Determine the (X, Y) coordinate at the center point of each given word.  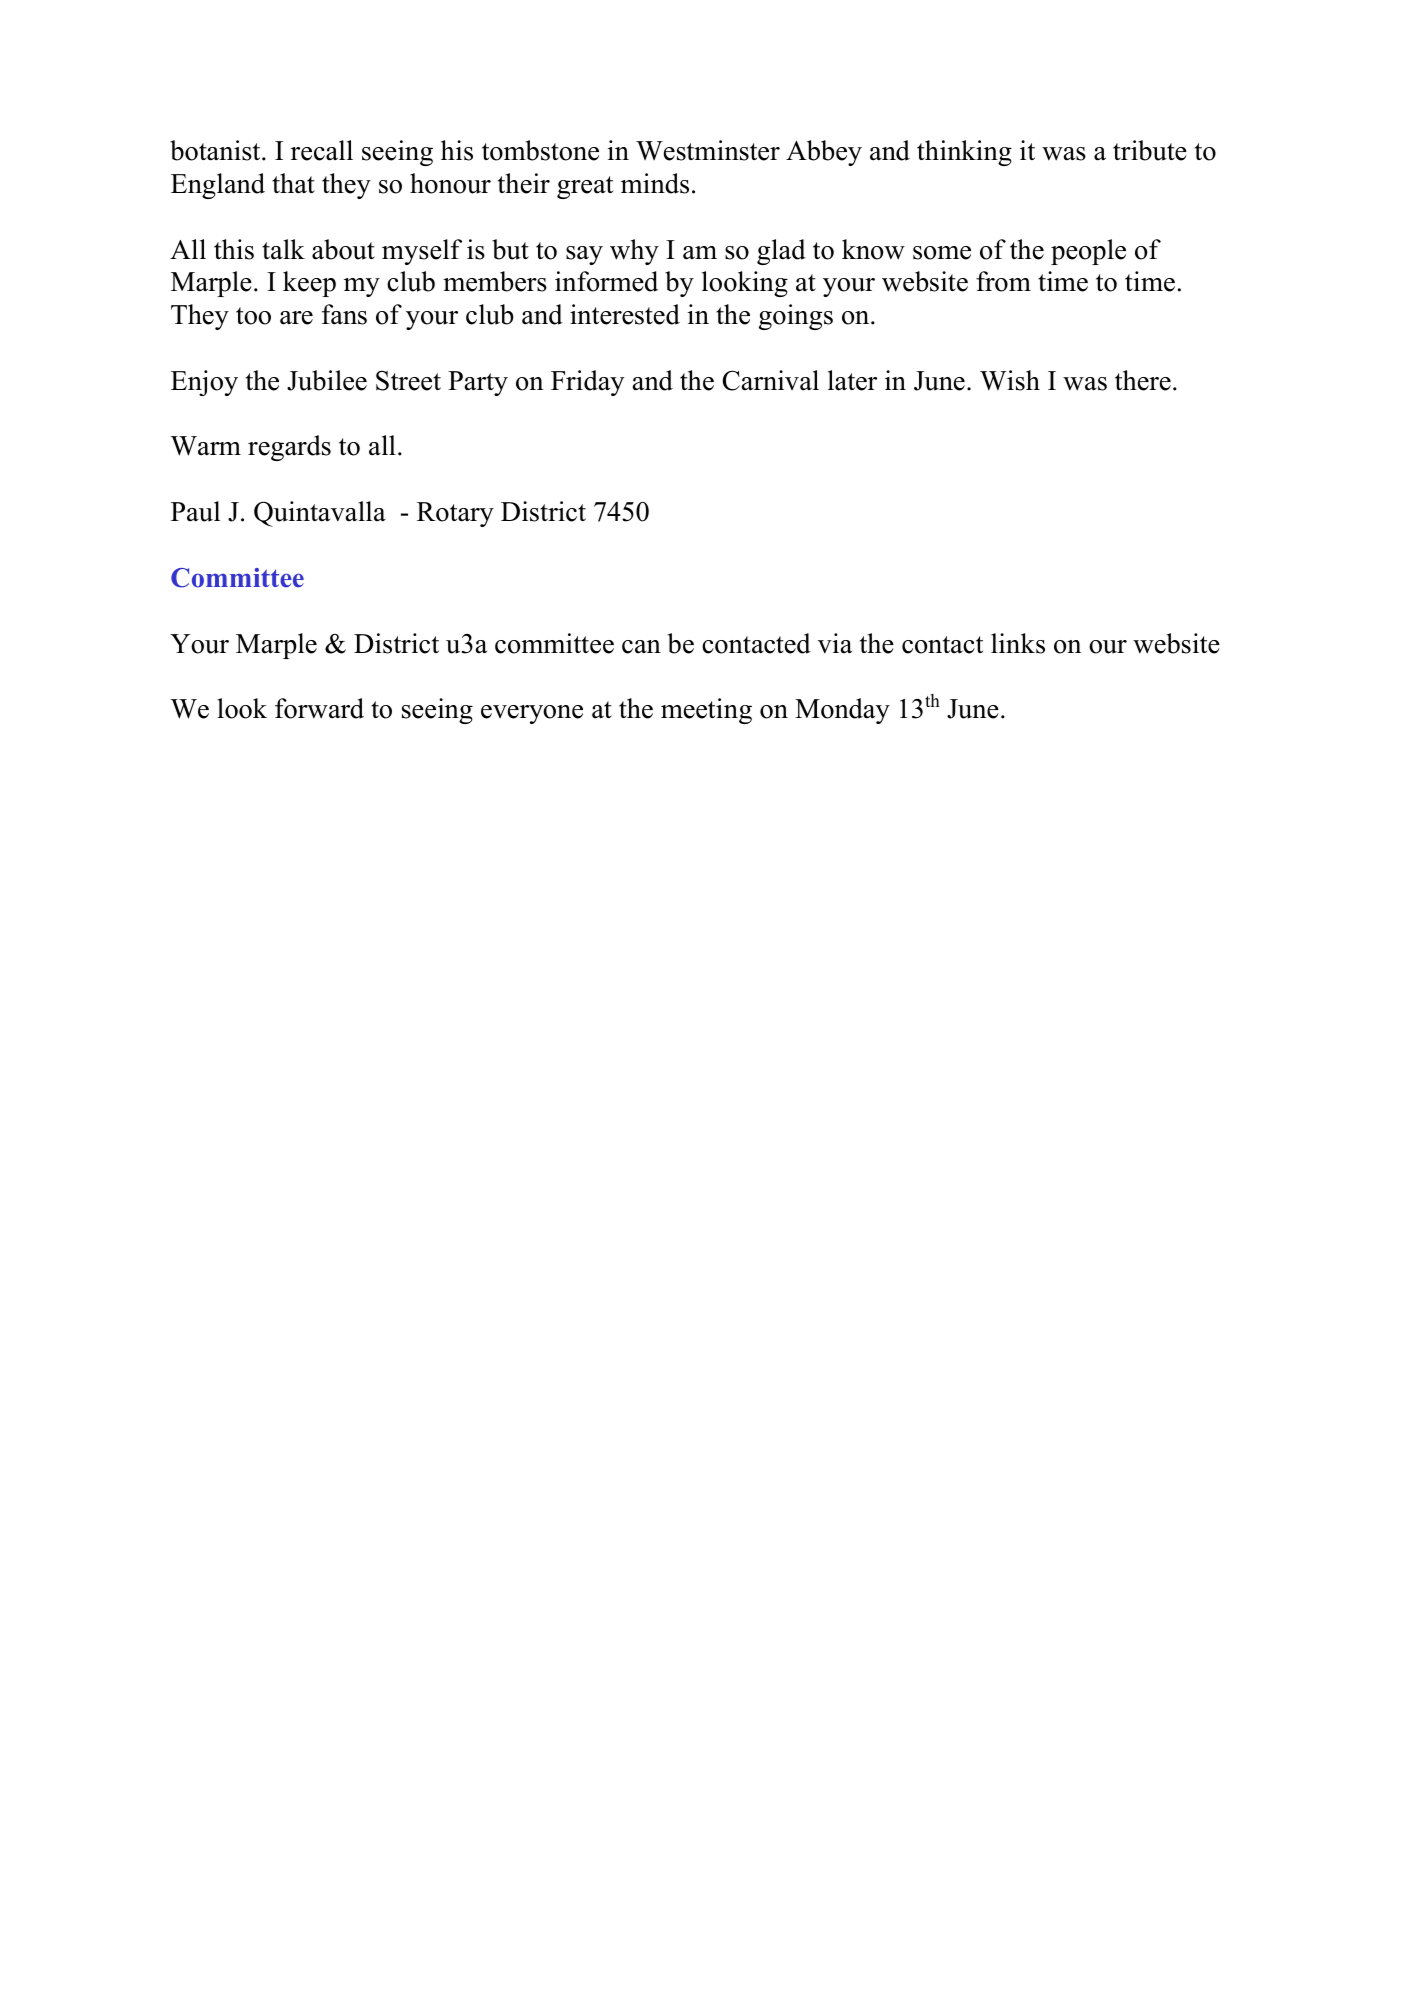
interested (625, 314)
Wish (1010, 380)
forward (319, 708)
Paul (195, 511)
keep (309, 284)
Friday (587, 383)
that (293, 183)
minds (655, 183)
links (1018, 643)
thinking (964, 153)
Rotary (455, 514)
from (1003, 281)
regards (289, 448)
